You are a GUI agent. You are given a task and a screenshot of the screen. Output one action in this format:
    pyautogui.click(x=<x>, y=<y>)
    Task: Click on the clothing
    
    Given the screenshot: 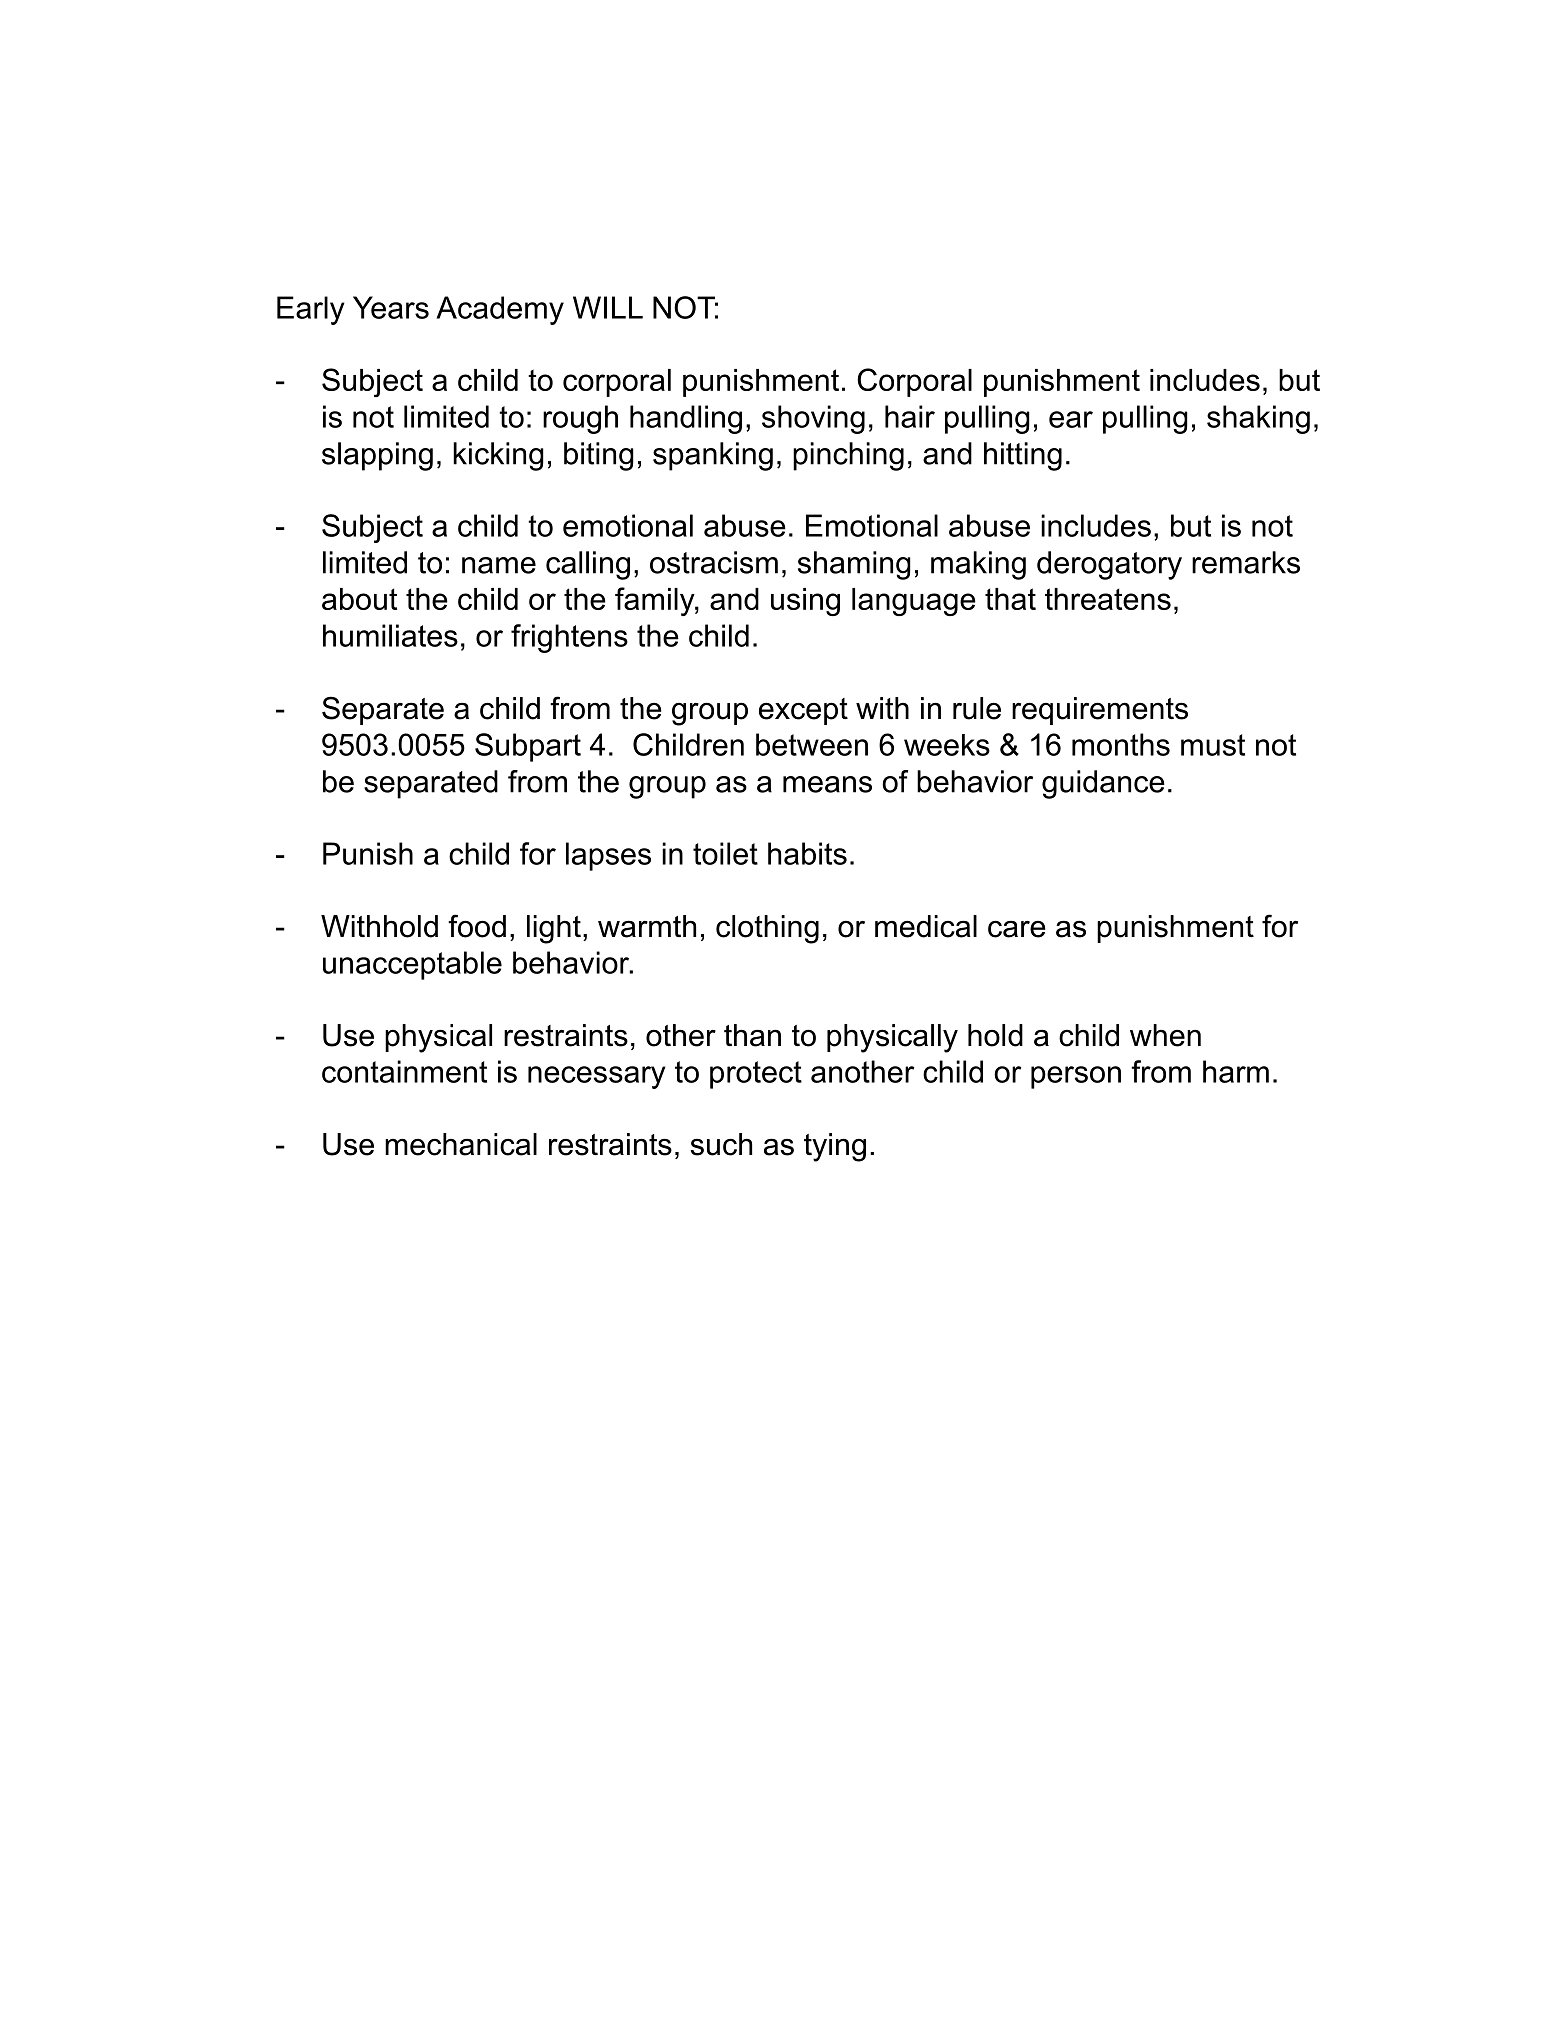 What is the action you would take?
    pyautogui.click(x=767, y=929)
